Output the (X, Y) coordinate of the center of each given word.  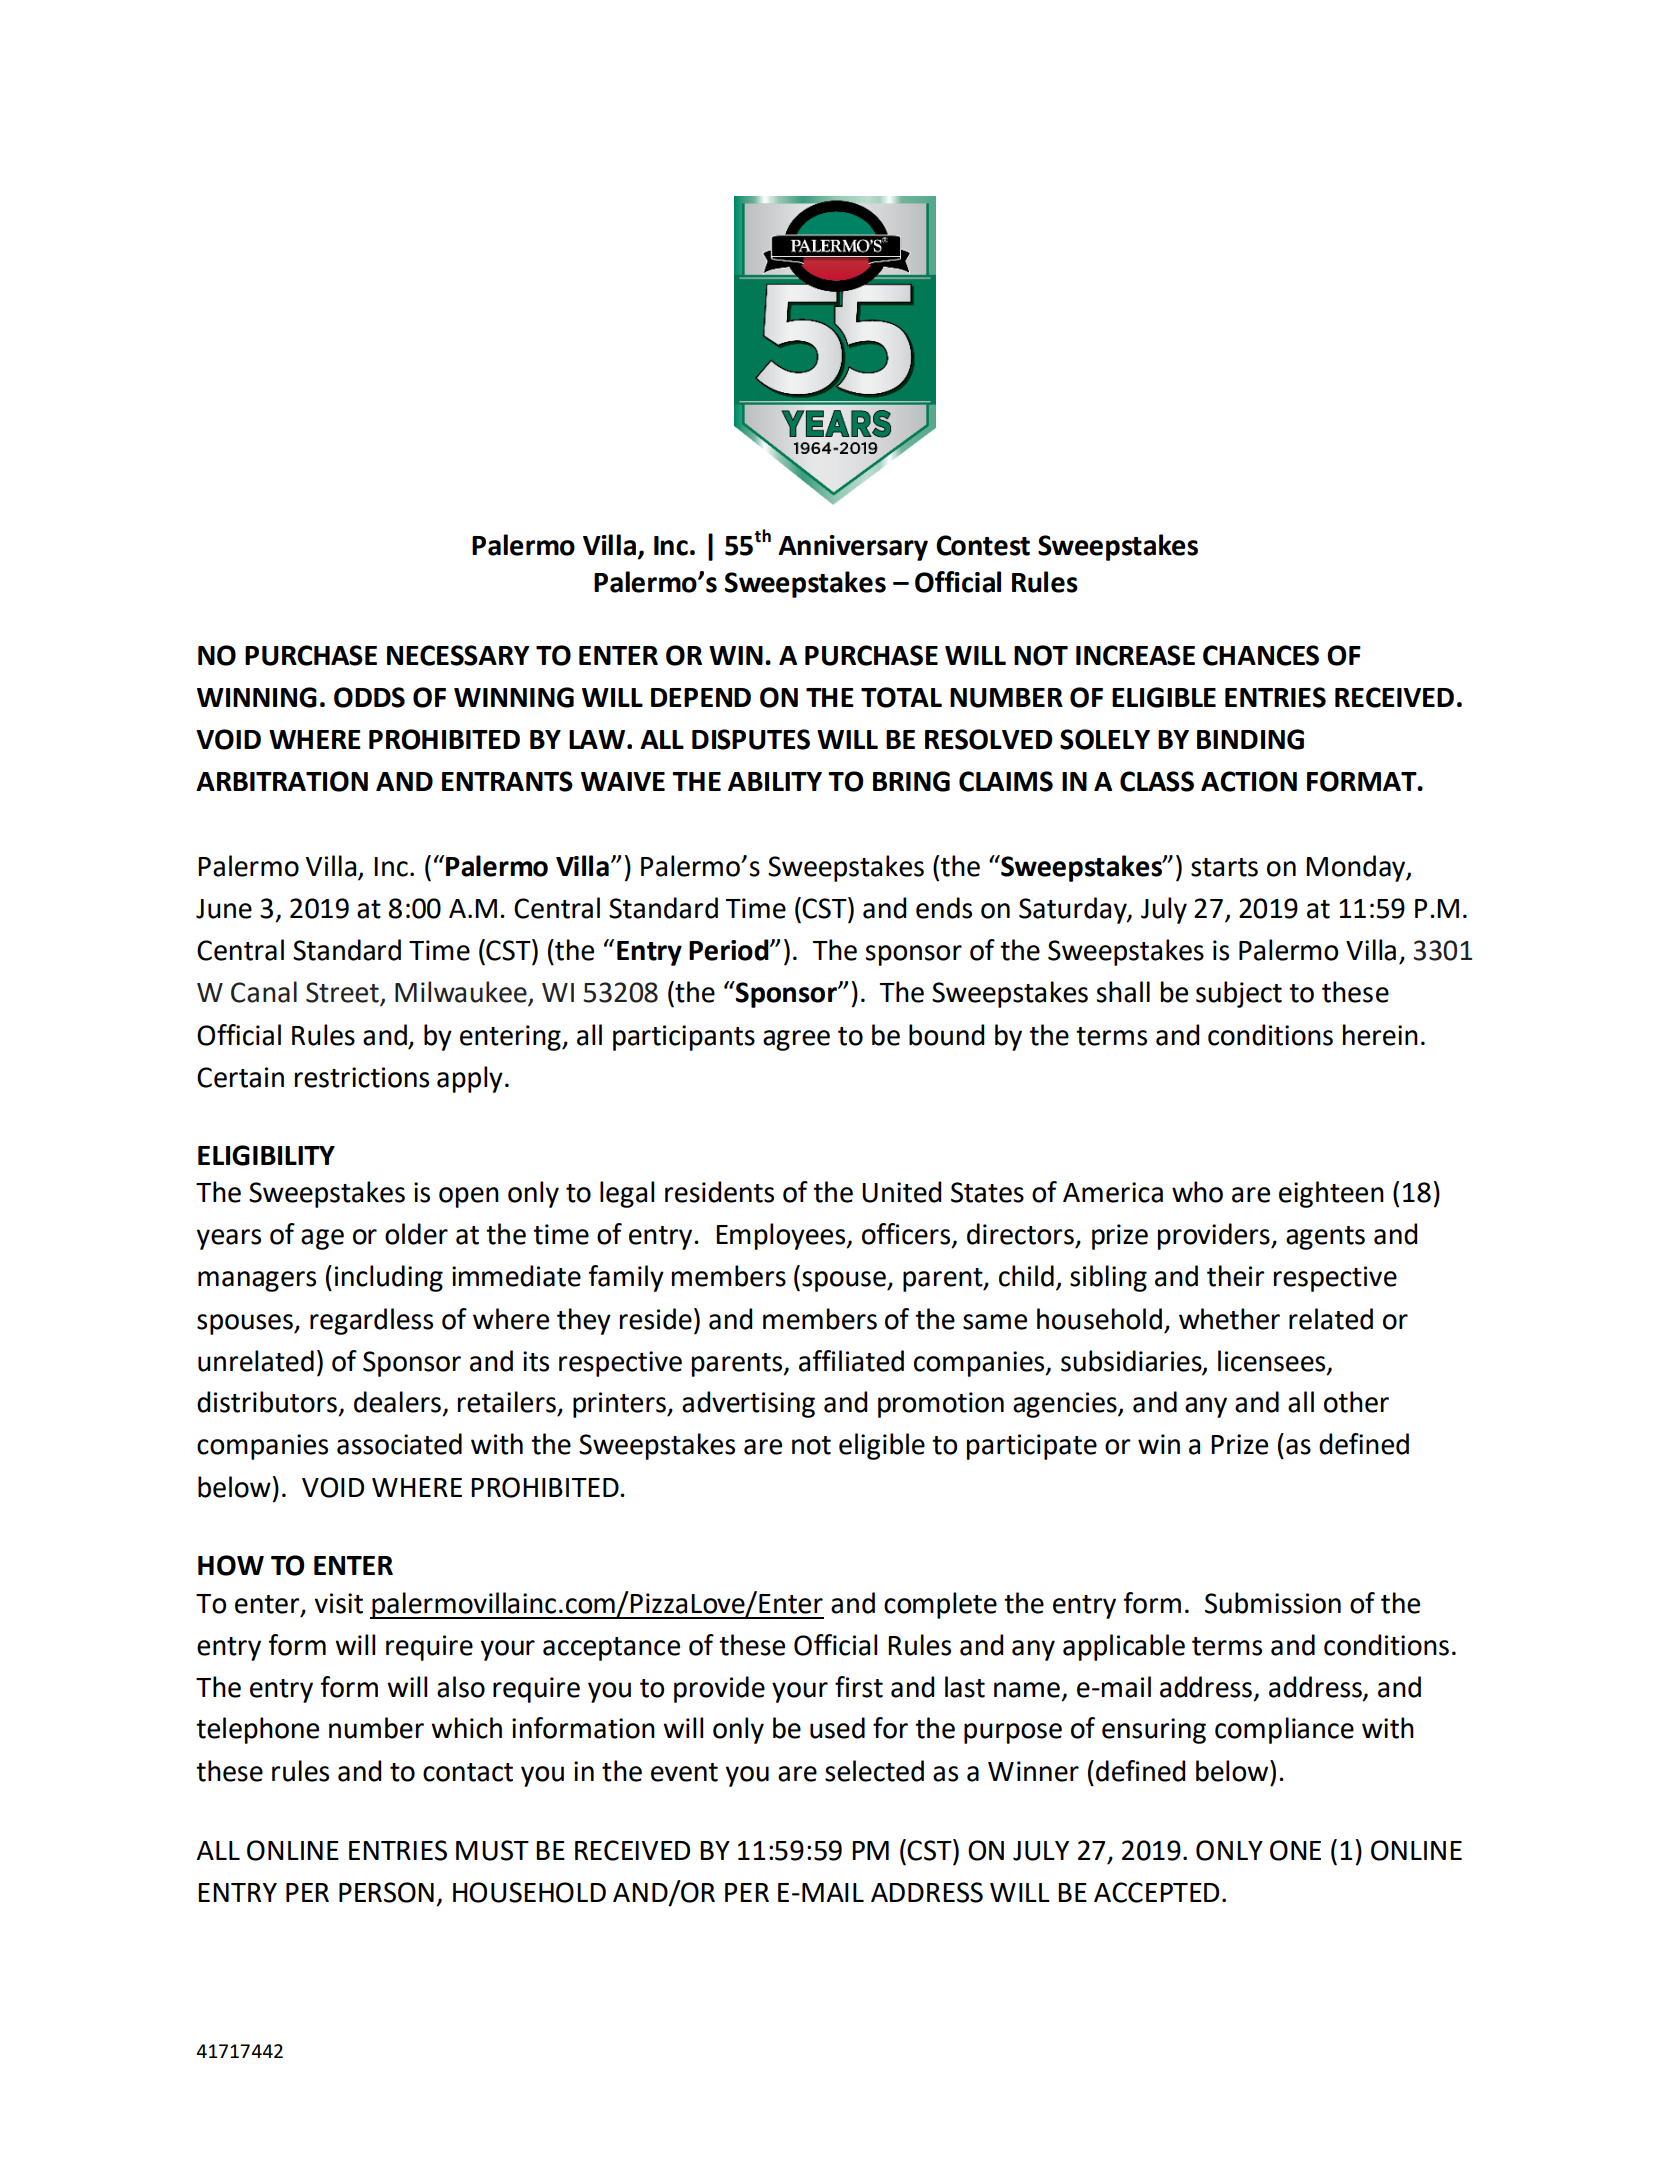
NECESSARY (458, 655)
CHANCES (1261, 655)
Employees (782, 1236)
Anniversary (853, 548)
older (416, 1234)
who (1197, 1192)
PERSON (386, 1892)
